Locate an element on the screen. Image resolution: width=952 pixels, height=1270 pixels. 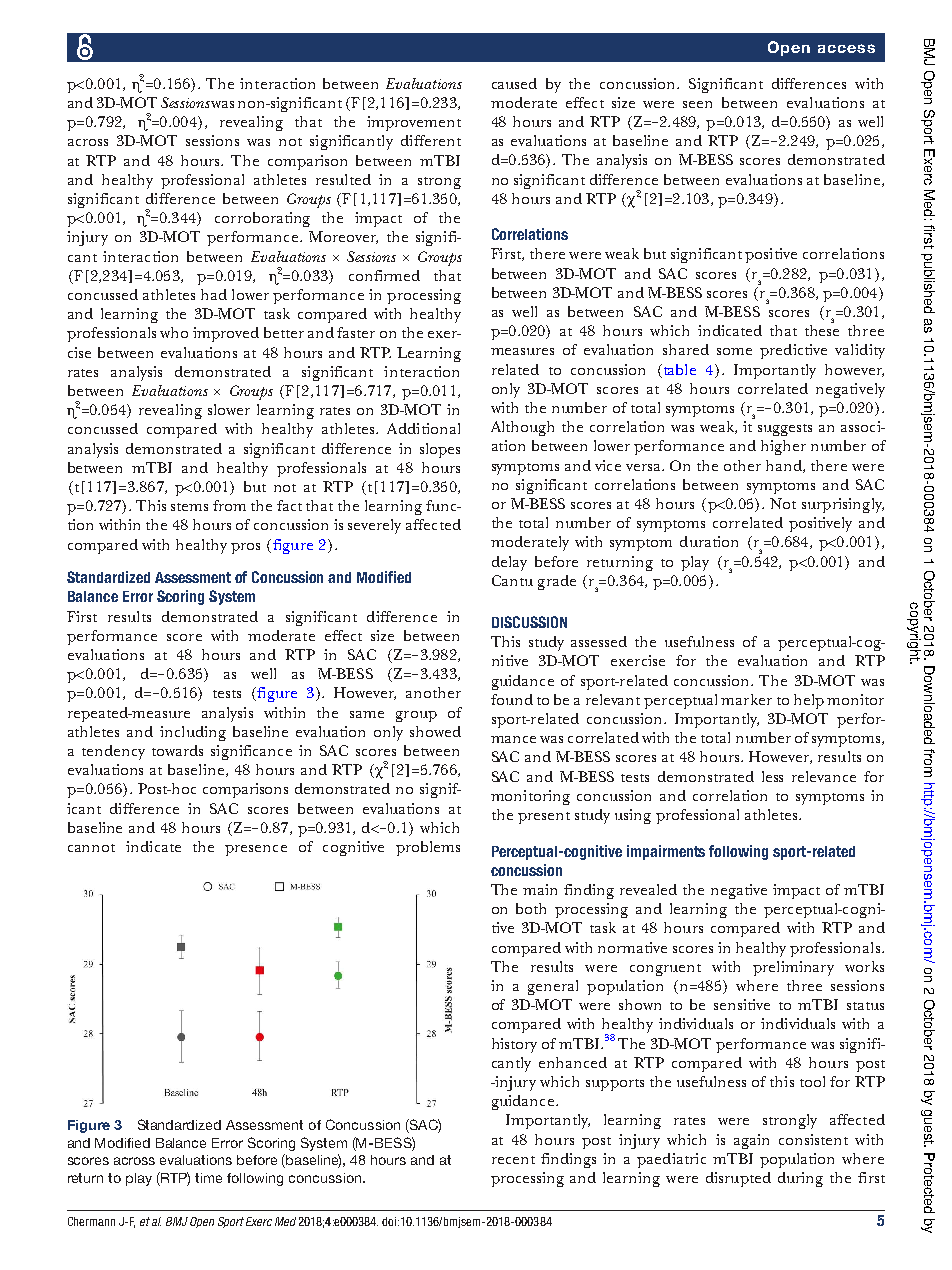
towards is located at coordinates (177, 750).
